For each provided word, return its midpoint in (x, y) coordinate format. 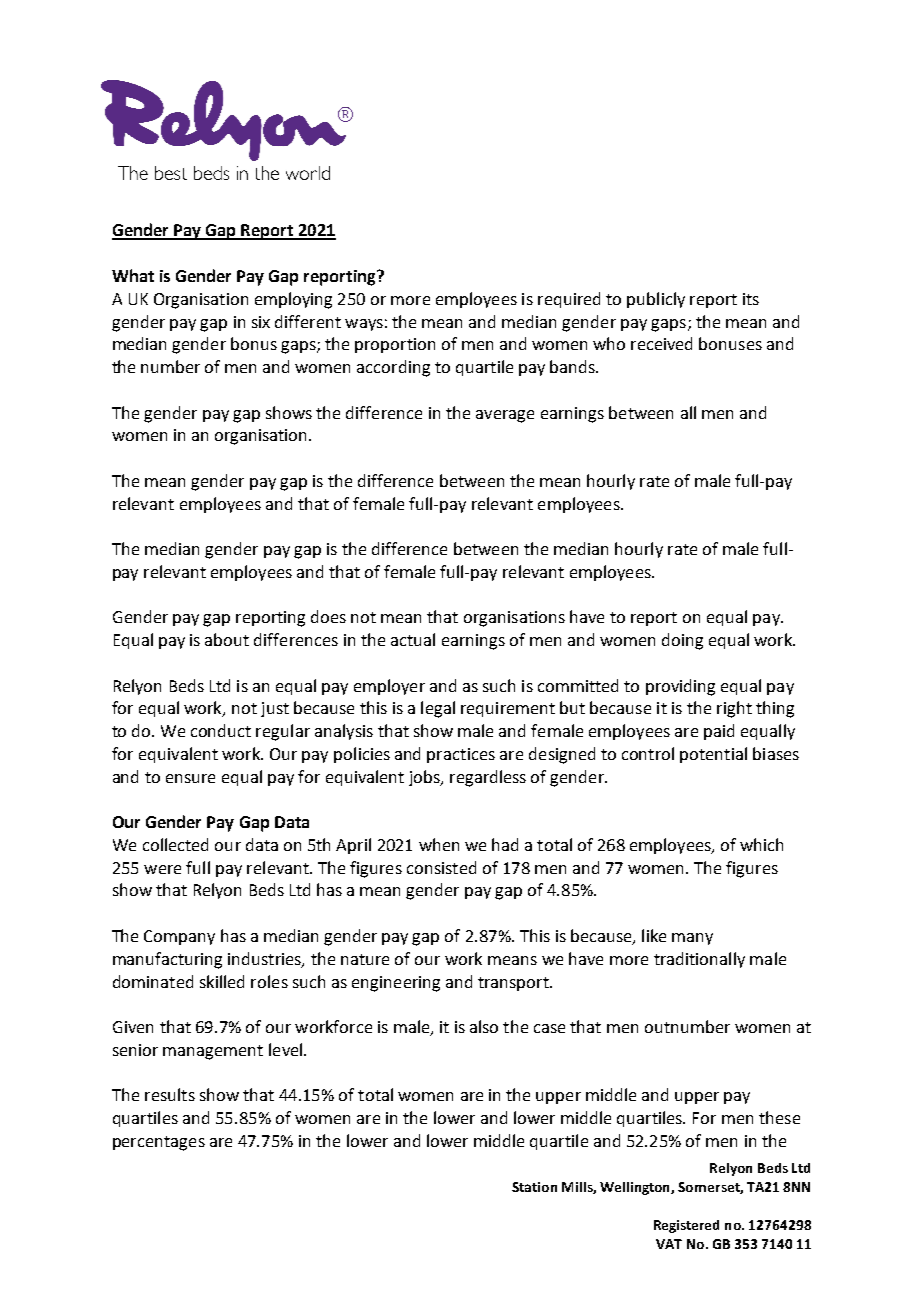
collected (175, 844)
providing (680, 687)
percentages (159, 1143)
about (227, 639)
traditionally (699, 960)
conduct (221, 730)
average (505, 416)
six (261, 322)
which (761, 844)
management (213, 1052)
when (439, 844)
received (661, 343)
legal (438, 709)
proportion (395, 345)
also (484, 1026)
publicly (656, 300)
